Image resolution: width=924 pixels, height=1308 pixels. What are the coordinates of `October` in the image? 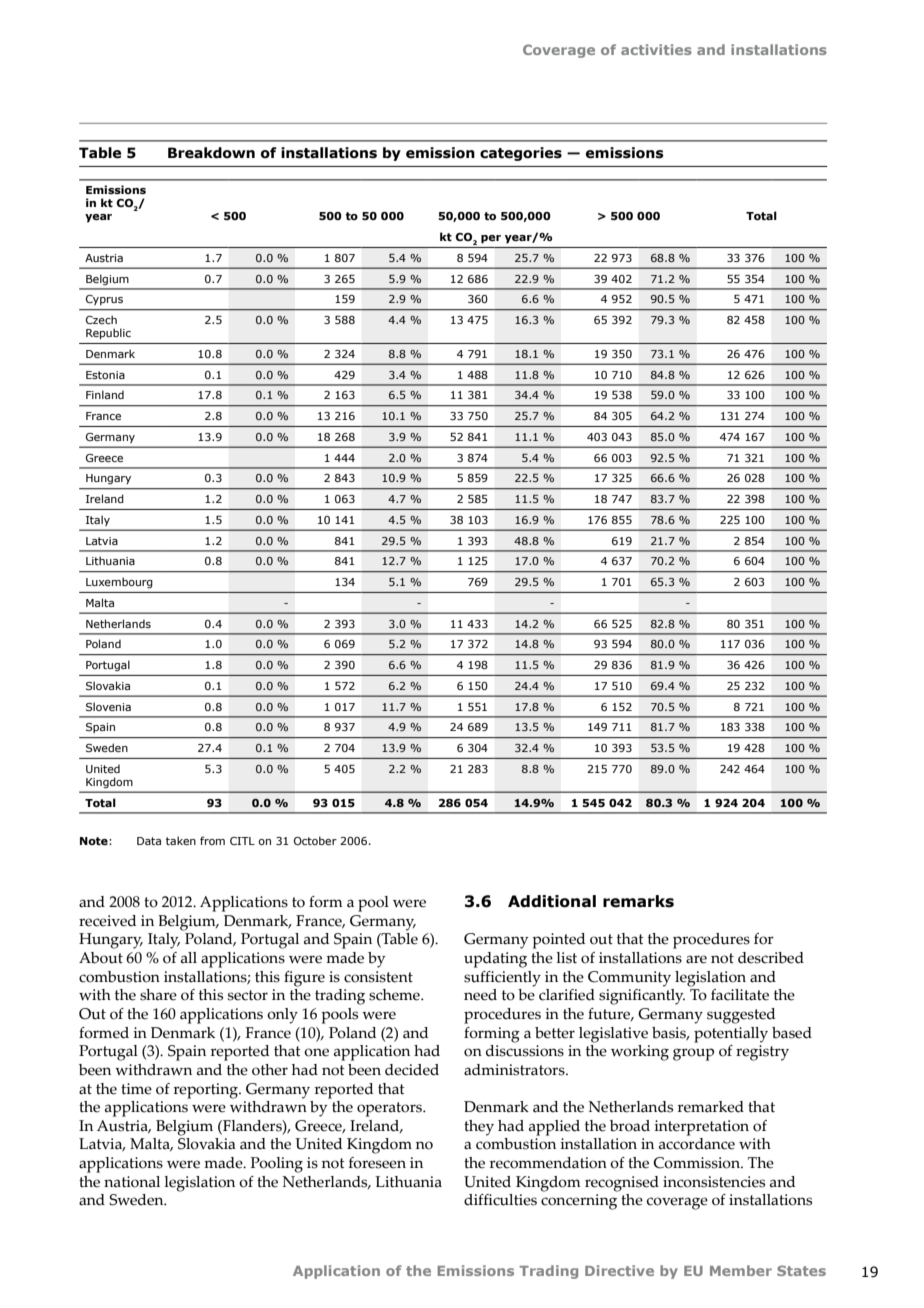 It's located at (315, 840).
